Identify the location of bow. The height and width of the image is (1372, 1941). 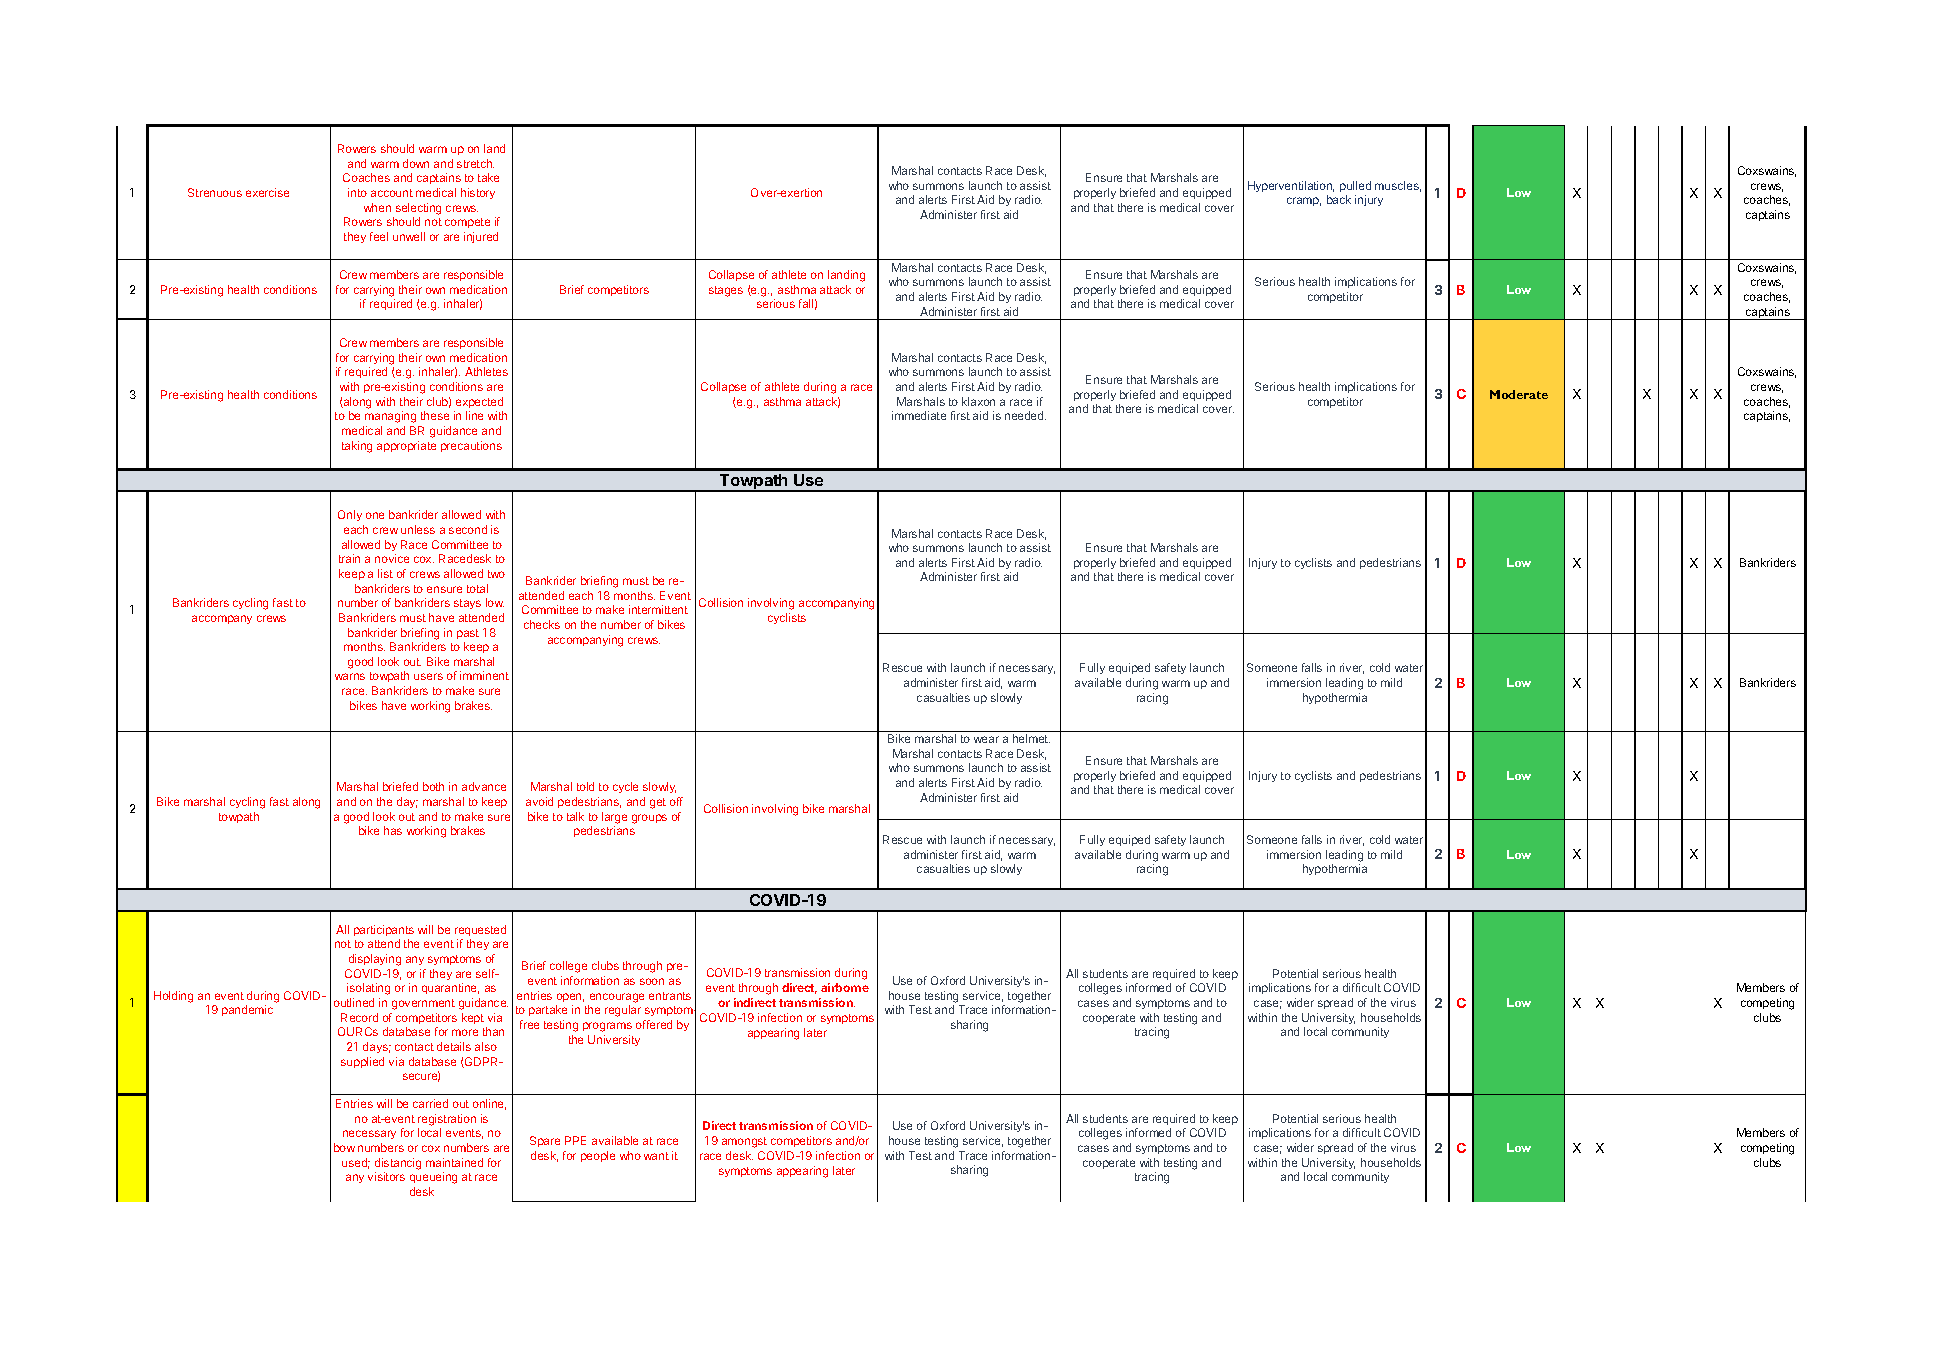
(344, 1147).
